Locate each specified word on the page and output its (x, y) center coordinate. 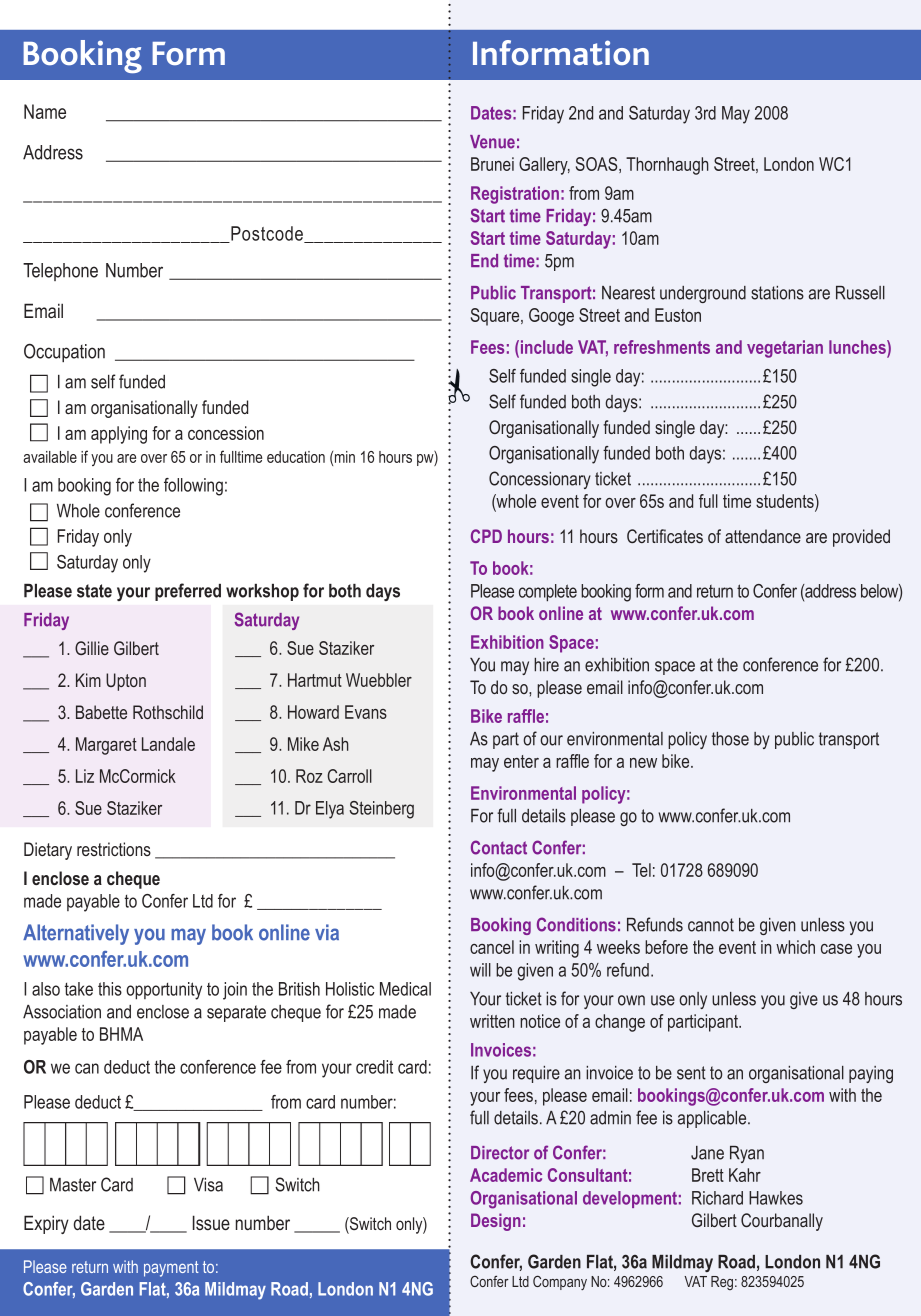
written (492, 1021)
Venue (492, 142)
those (730, 739)
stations (777, 293)
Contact (499, 847)
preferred (188, 592)
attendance (763, 536)
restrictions (114, 849)
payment (171, 1269)
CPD (486, 536)
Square (496, 317)
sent (691, 1073)
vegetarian (785, 349)
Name (45, 111)
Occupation (64, 352)
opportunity (164, 991)
